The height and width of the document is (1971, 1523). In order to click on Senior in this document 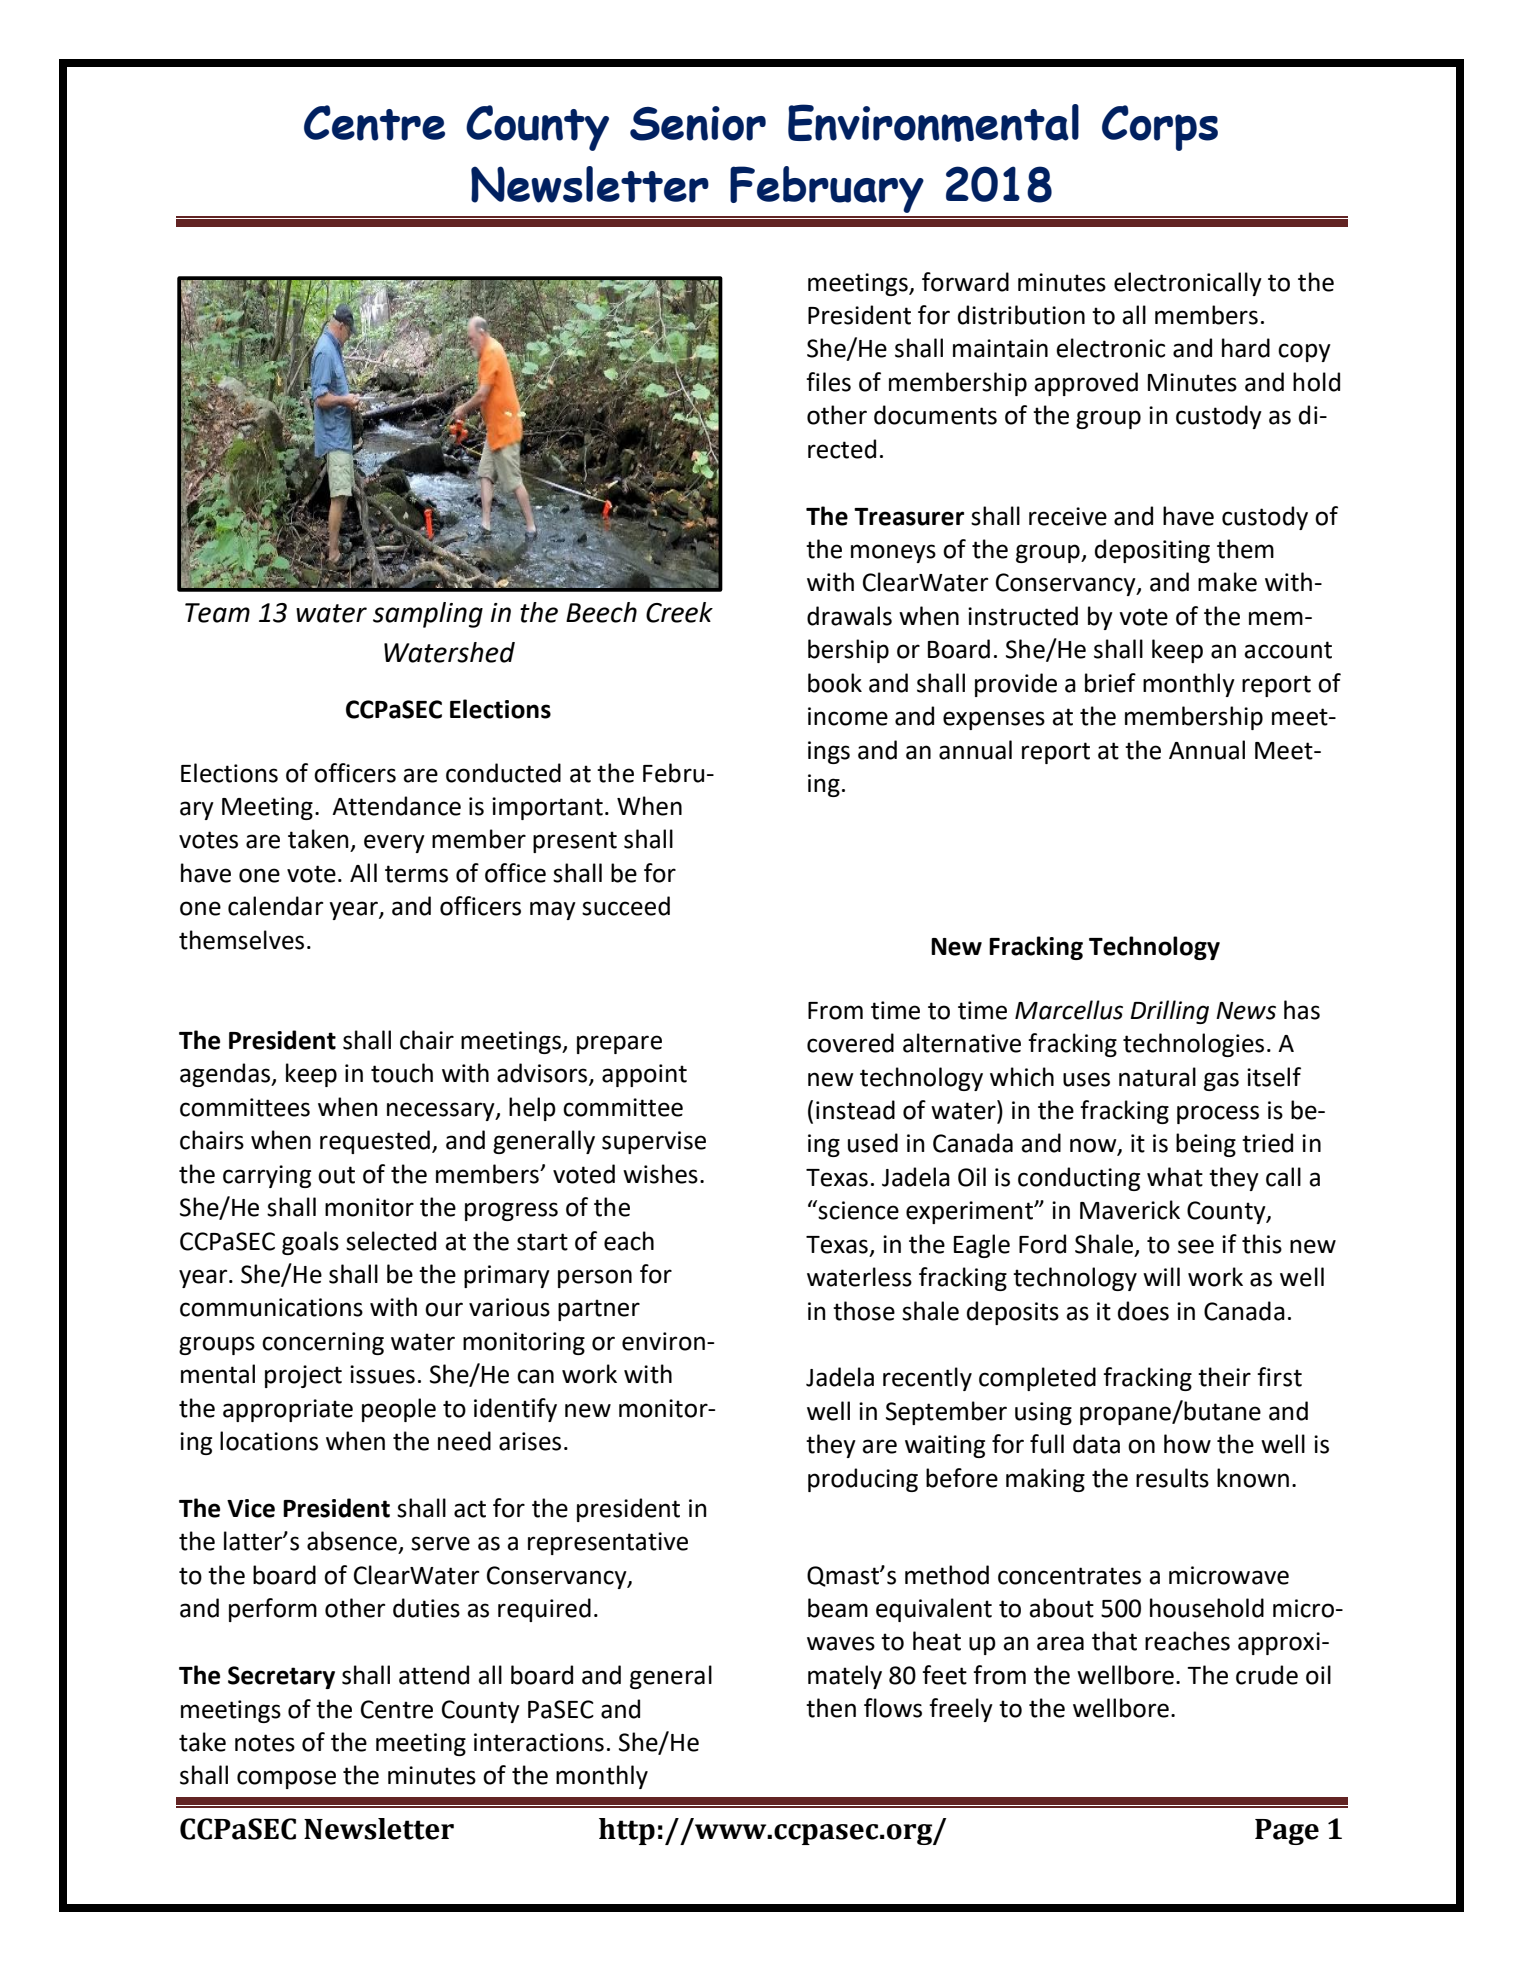, I will do `click(698, 123)`.
